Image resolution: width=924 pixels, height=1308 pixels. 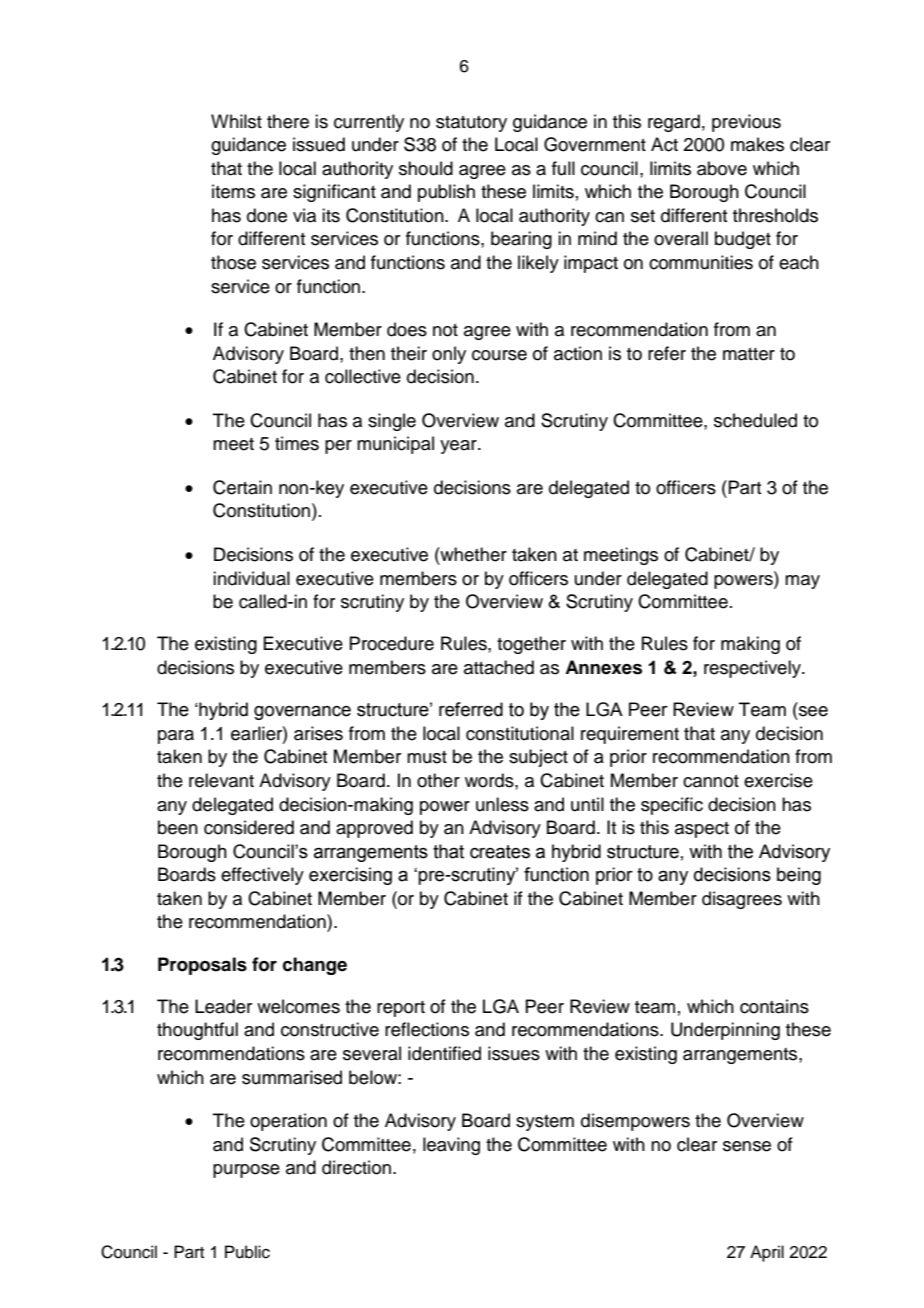 I want to click on statutory, so click(x=471, y=124).
